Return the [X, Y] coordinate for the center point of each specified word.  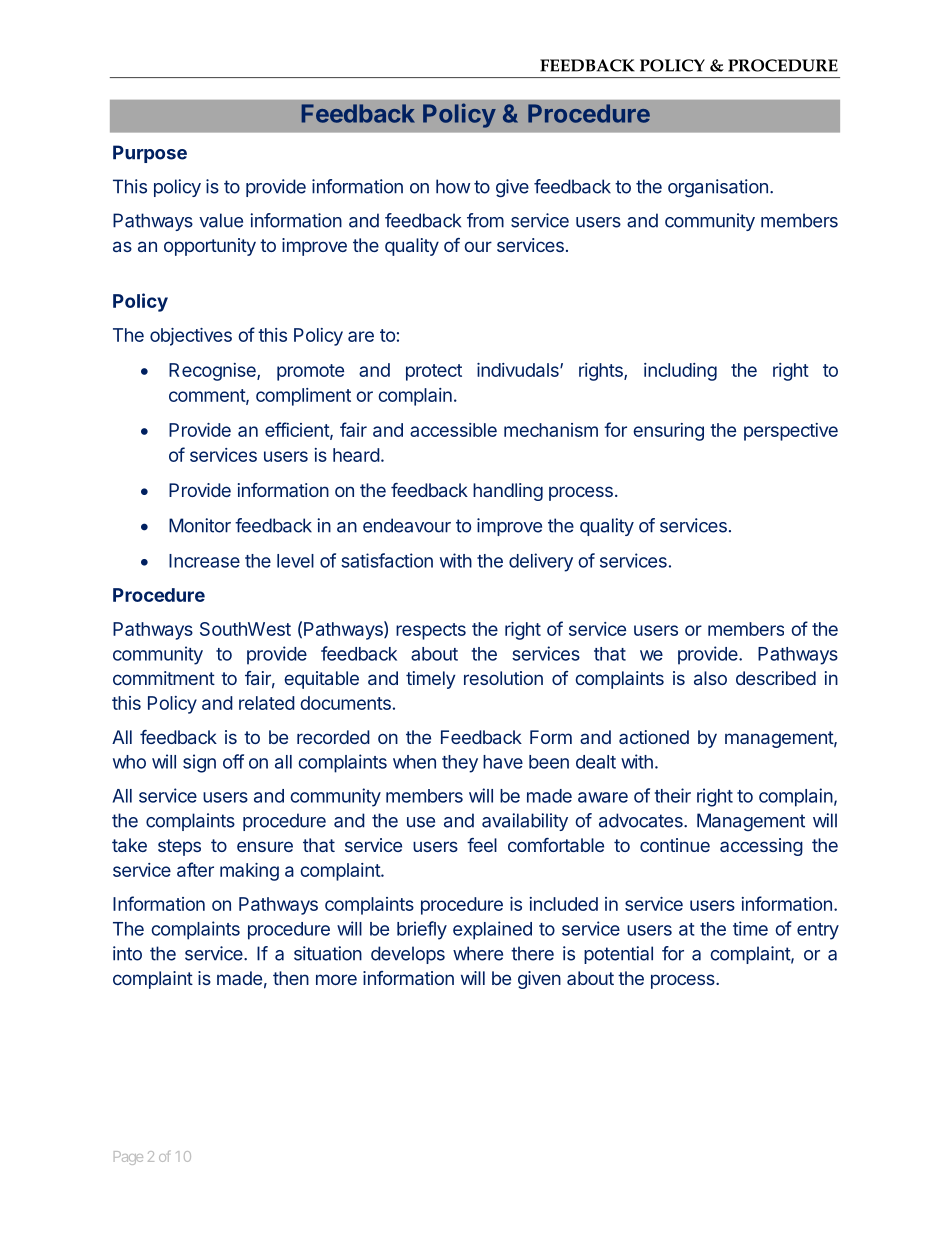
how [453, 186]
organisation [718, 188]
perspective [791, 432]
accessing [761, 847]
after [195, 869]
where [478, 953]
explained [492, 930]
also [710, 678]
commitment [164, 678]
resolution [503, 678]
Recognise [213, 372]
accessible [453, 430]
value [221, 220]
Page [128, 1158]
